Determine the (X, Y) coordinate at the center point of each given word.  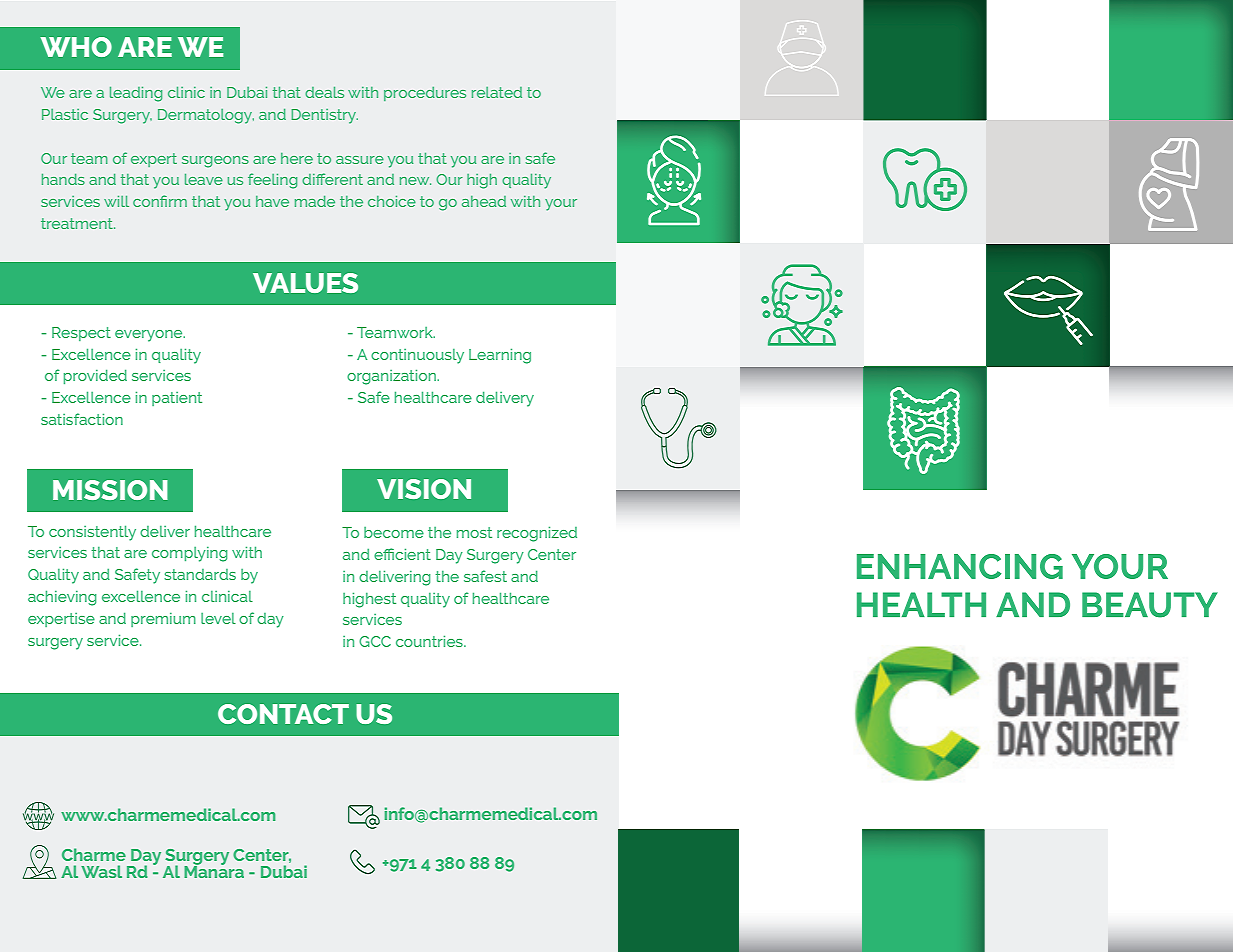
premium (163, 620)
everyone (150, 336)
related (497, 92)
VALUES (305, 283)
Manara (214, 870)
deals (324, 92)
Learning (500, 356)
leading (136, 94)
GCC (375, 641)
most (474, 532)
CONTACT (283, 714)
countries (430, 641)
